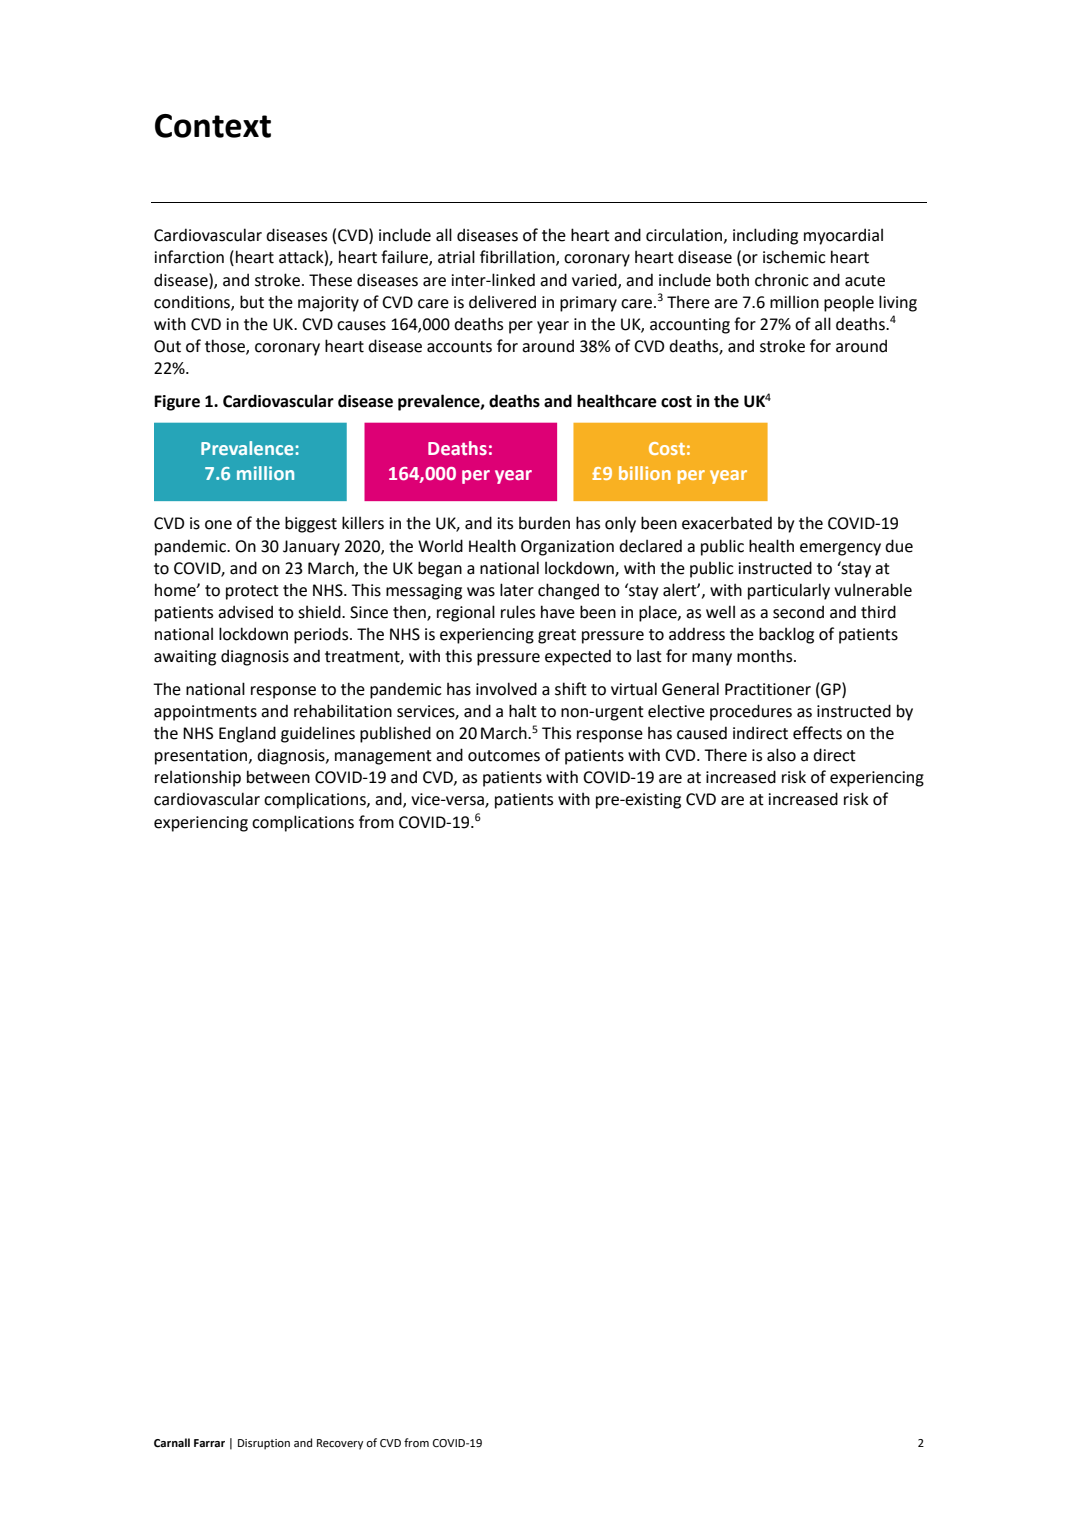 This document has height=1525, width=1078. I want to click on outcomes, so click(504, 756).
